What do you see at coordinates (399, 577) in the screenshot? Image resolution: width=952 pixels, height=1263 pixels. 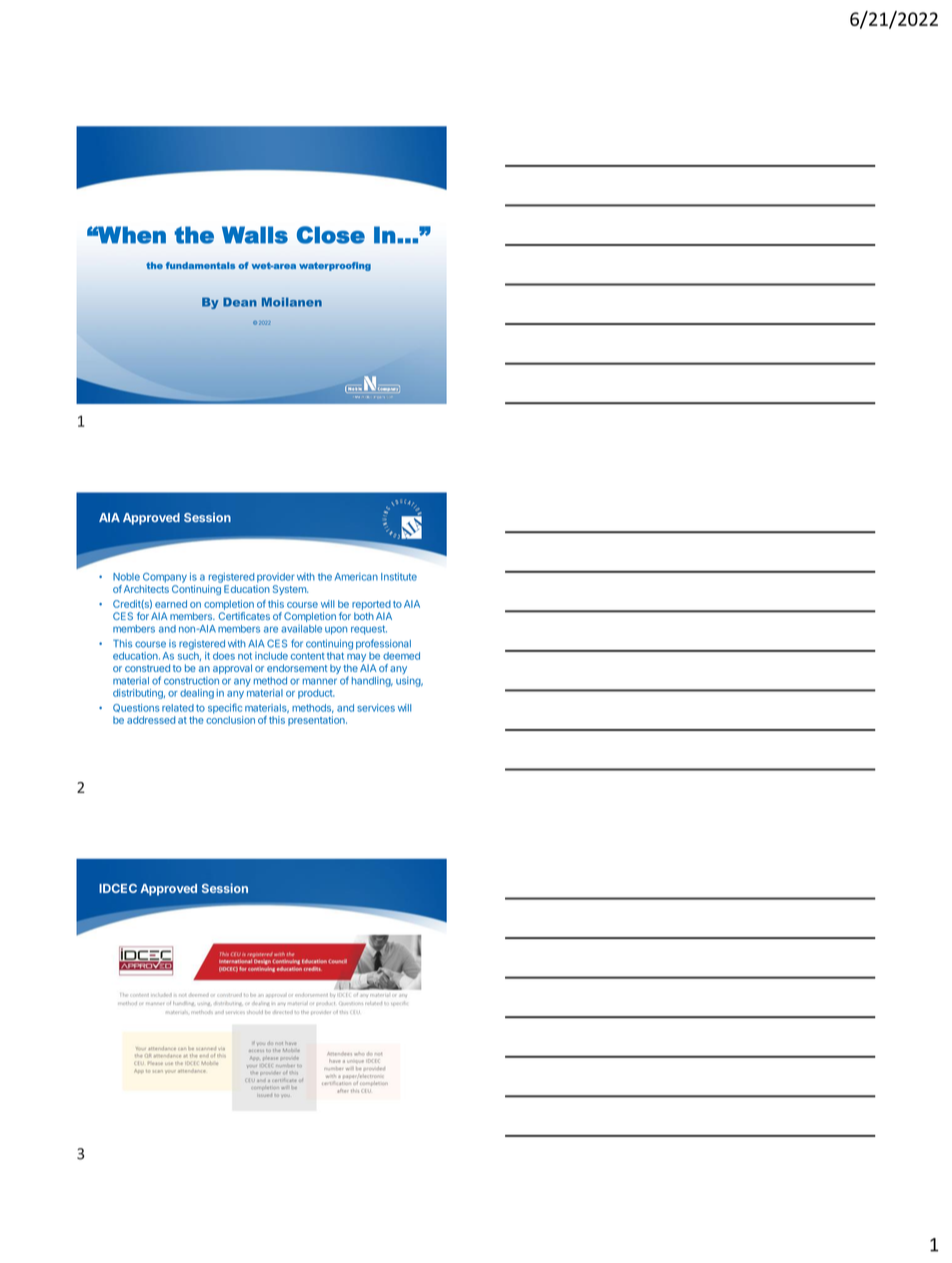 I see `Institute` at bounding box center [399, 577].
